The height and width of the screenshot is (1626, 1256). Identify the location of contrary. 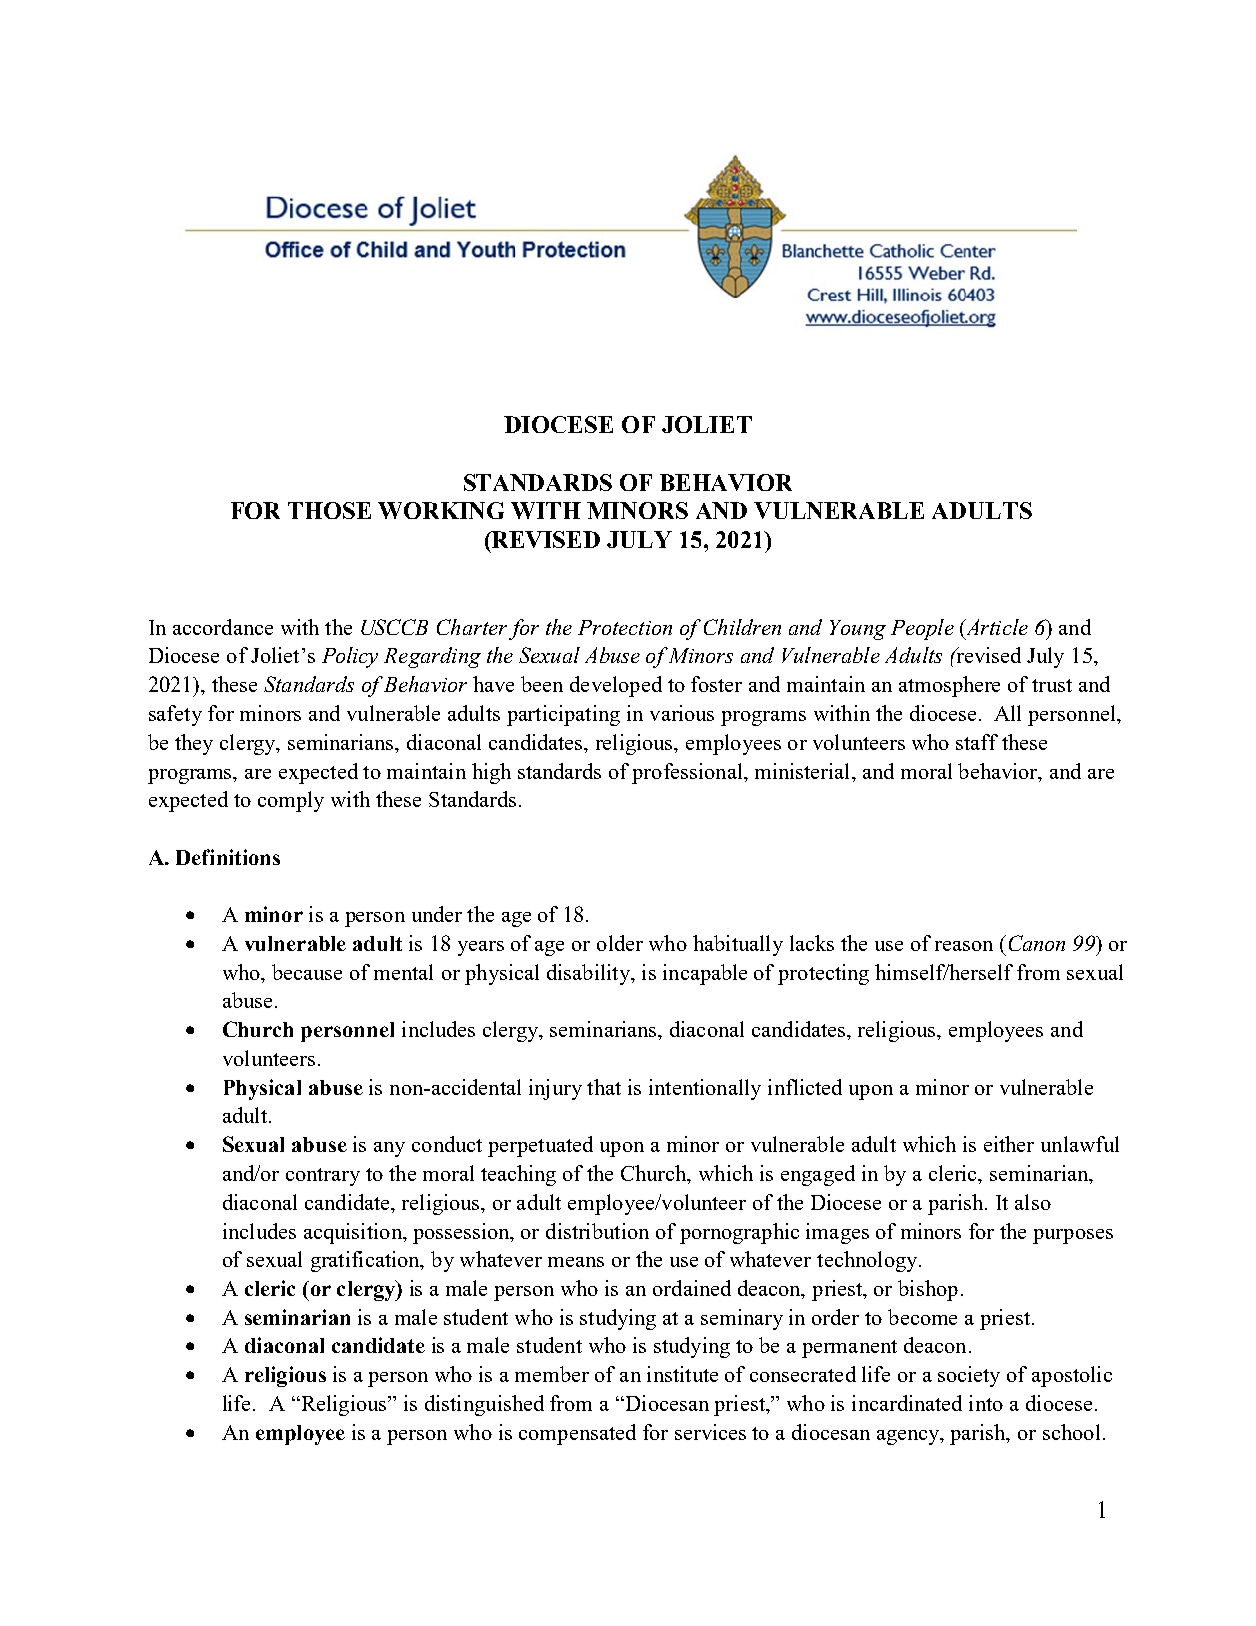
(323, 1177).
